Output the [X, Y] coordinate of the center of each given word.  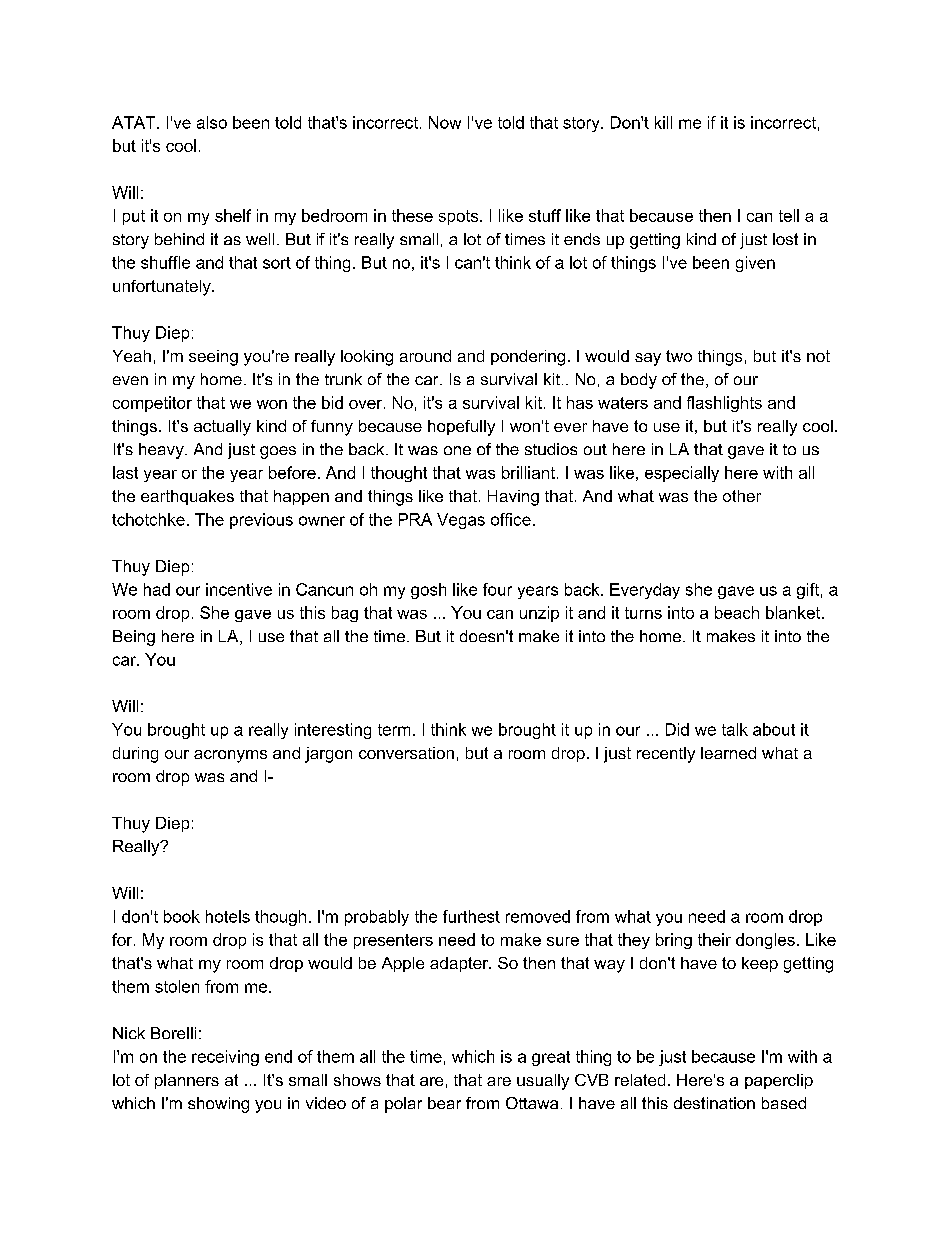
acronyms [230, 756]
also [212, 122]
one [457, 450]
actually [222, 428]
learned [728, 753]
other [742, 496]
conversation [406, 753]
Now [445, 122]
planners [187, 1081]
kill [663, 122]
